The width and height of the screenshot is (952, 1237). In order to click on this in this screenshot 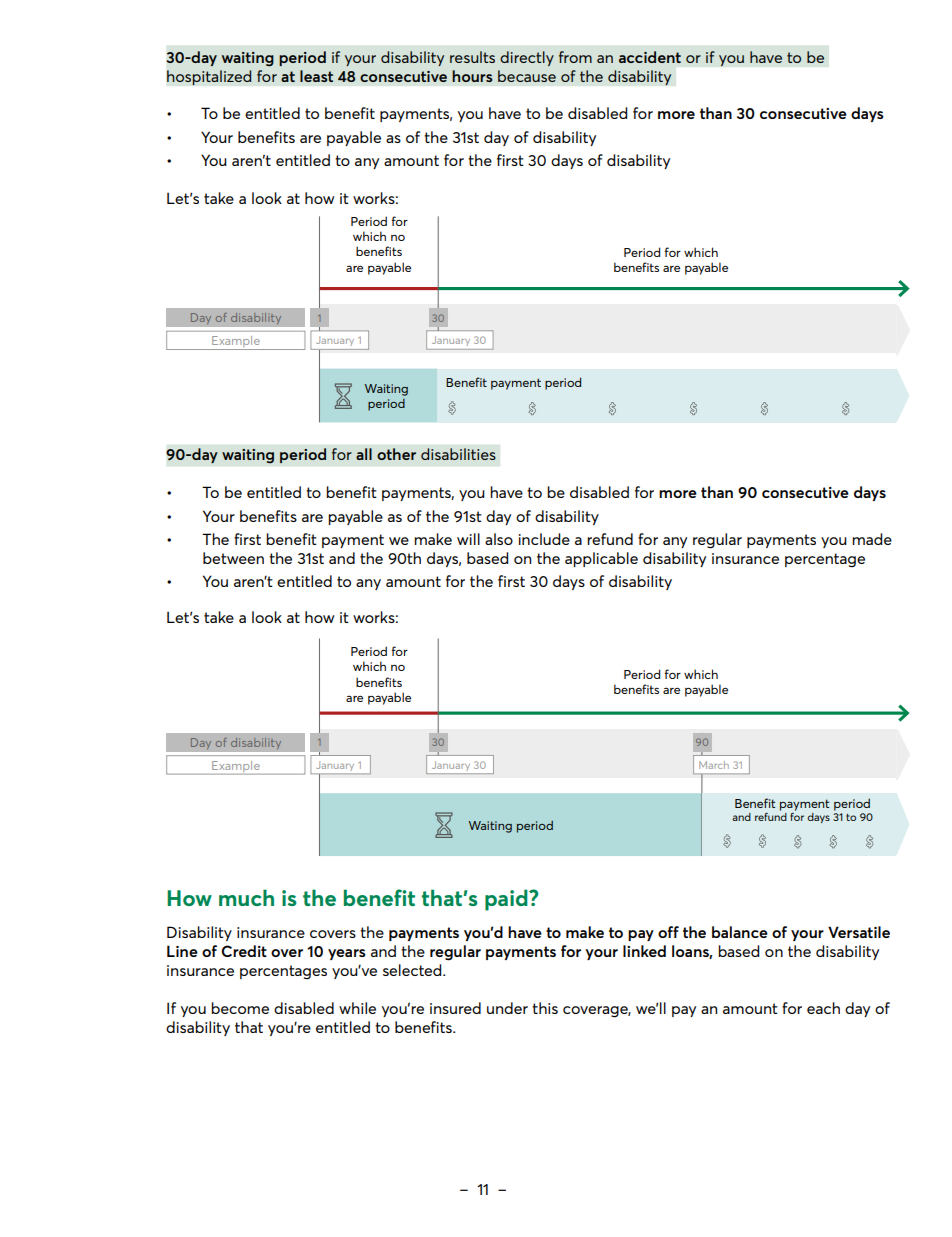, I will do `click(545, 1008)`.
